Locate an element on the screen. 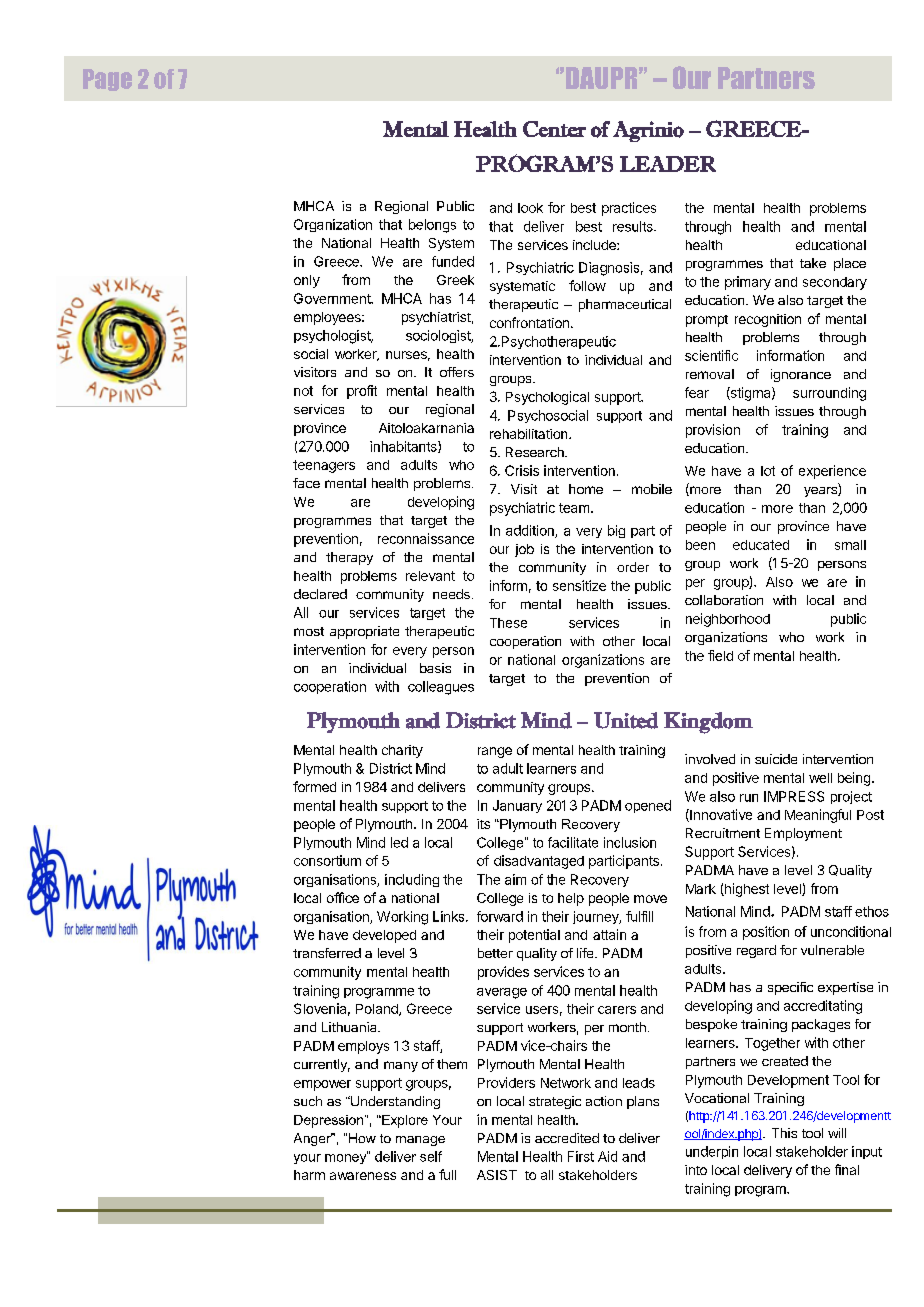 This screenshot has width=924, height=1307. field is located at coordinates (720, 655).
